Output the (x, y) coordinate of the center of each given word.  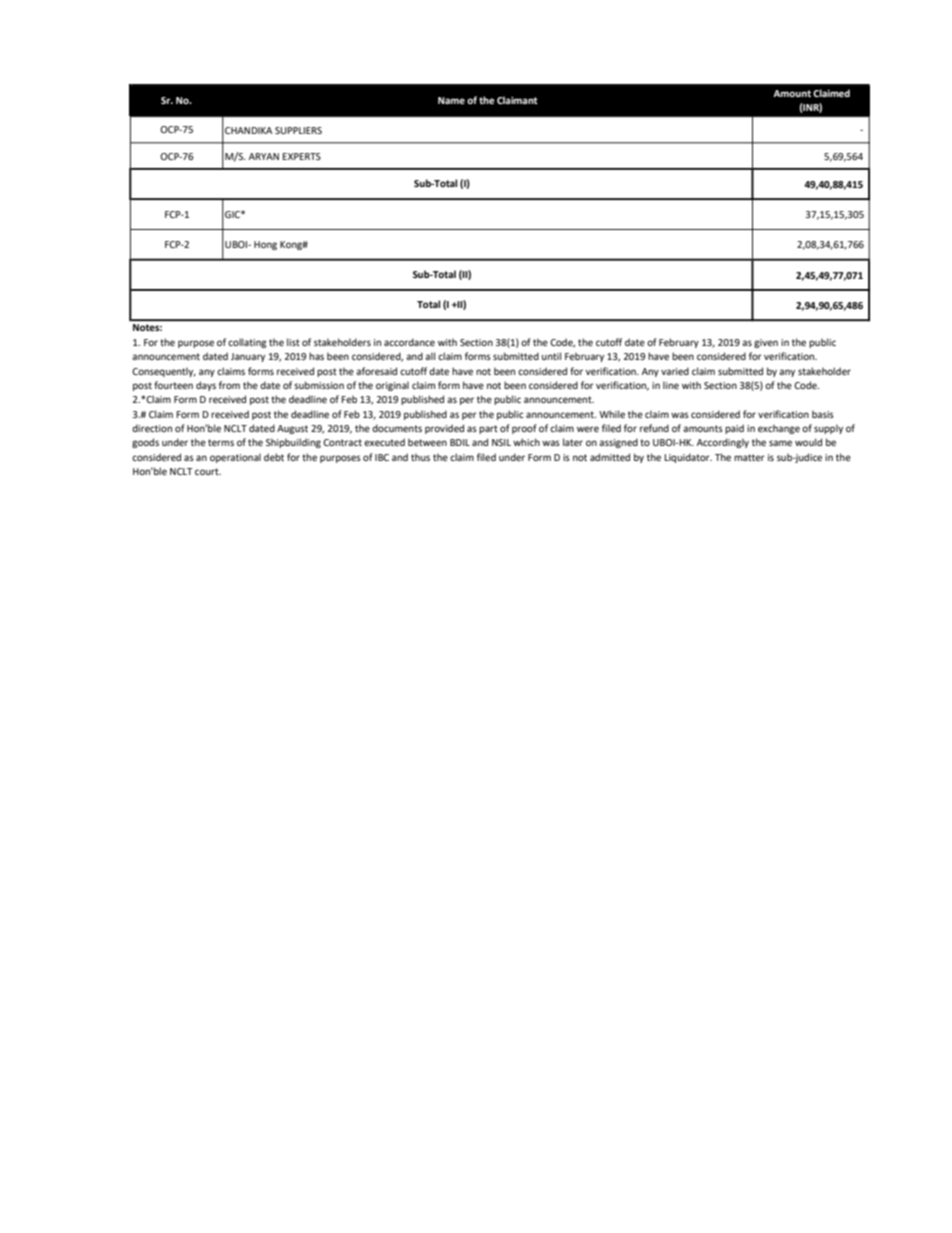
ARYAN (264, 156)
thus (420, 457)
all (430, 356)
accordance (409, 342)
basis (823, 414)
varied (675, 371)
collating (247, 343)
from (229, 385)
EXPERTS (301, 156)
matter (749, 457)
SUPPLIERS (298, 130)
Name (451, 100)
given (766, 343)
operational (235, 458)
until (551, 356)
